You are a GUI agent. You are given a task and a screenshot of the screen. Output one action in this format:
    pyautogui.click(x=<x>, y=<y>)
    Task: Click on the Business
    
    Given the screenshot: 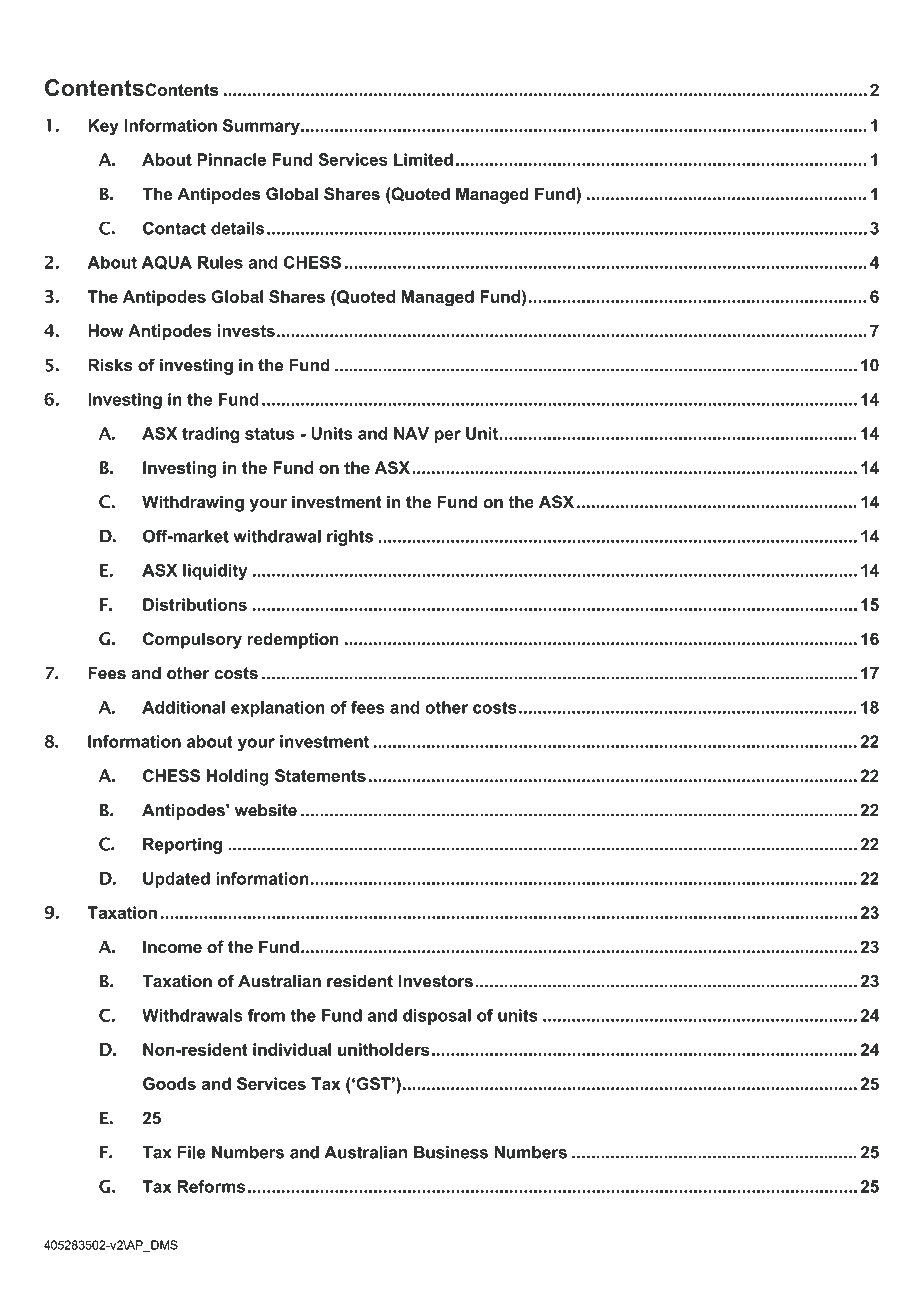 What is the action you would take?
    pyautogui.click(x=451, y=1152)
